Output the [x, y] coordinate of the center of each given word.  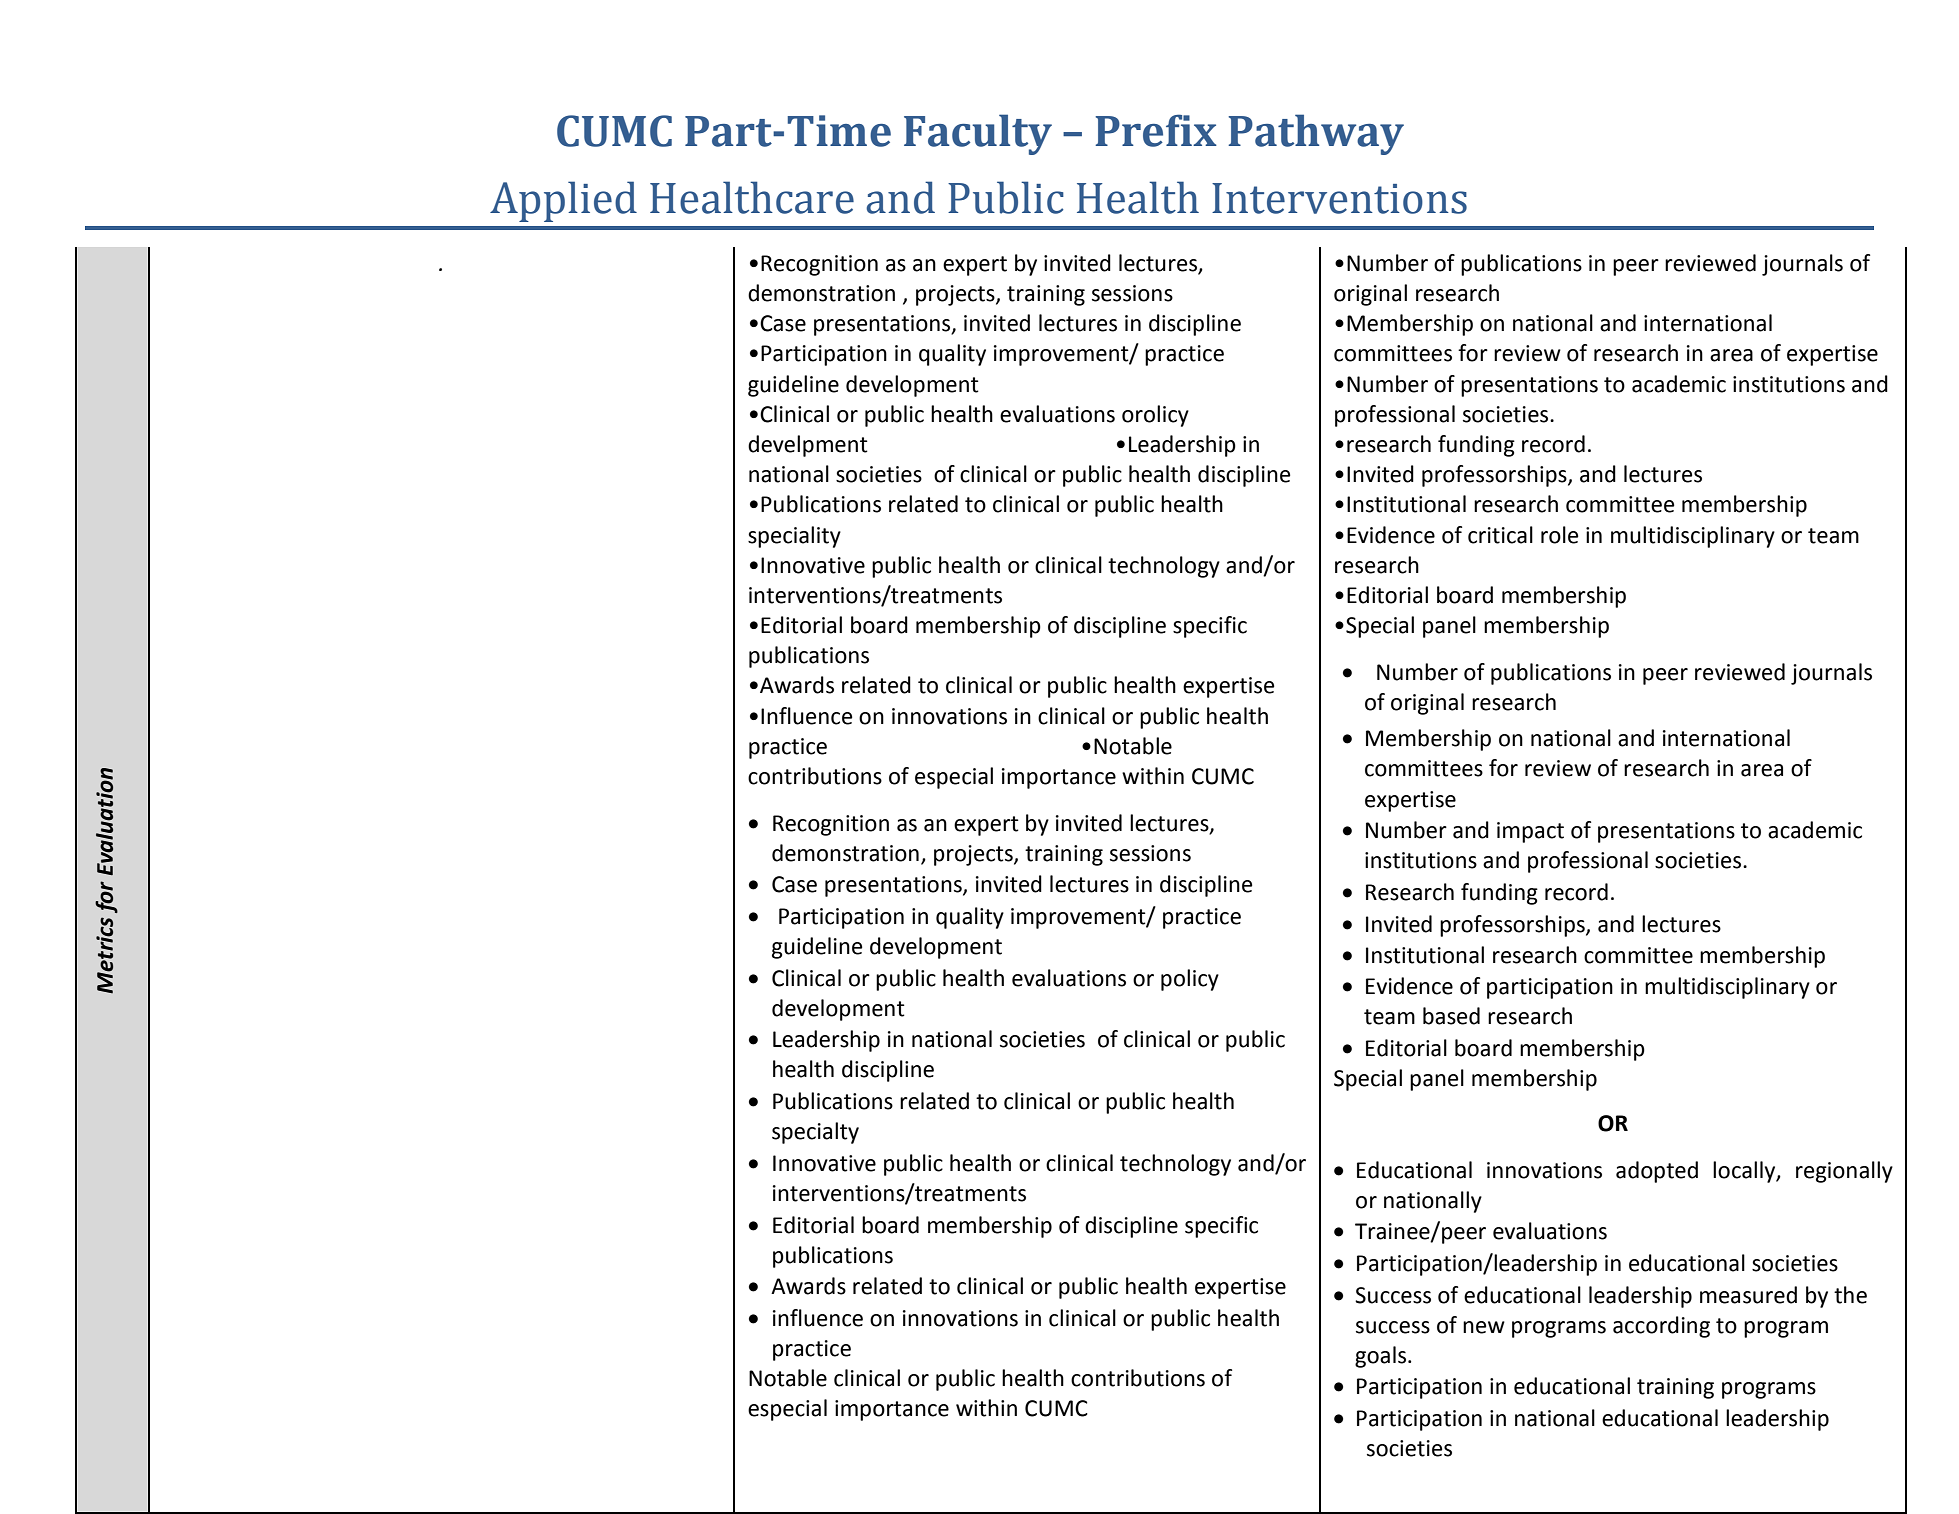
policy [1190, 980]
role [1560, 535]
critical [1500, 535]
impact [1530, 832]
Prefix [1156, 130]
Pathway [1316, 134]
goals [1382, 1357]
